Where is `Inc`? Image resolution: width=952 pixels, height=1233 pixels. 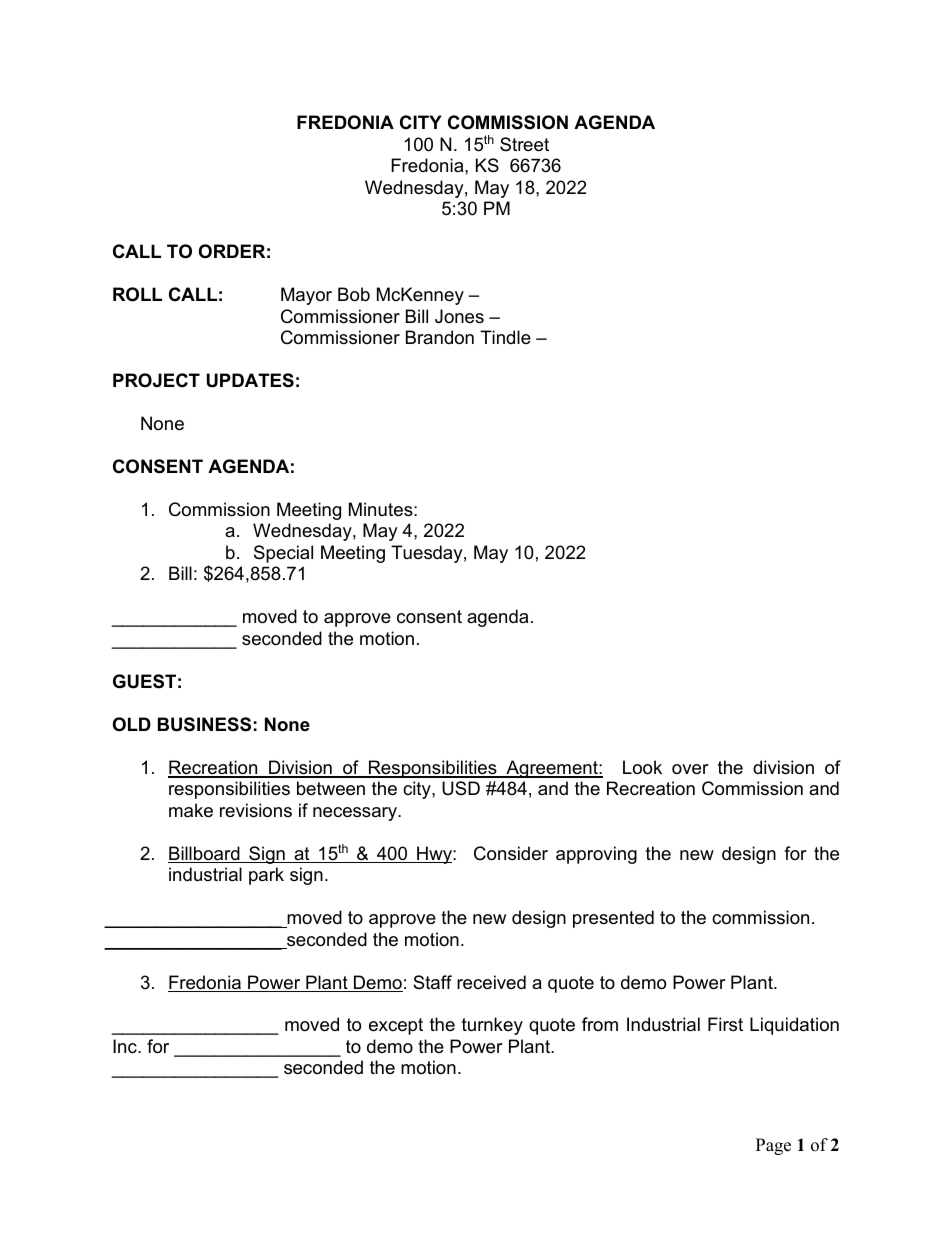
Inc is located at coordinates (126, 1046).
